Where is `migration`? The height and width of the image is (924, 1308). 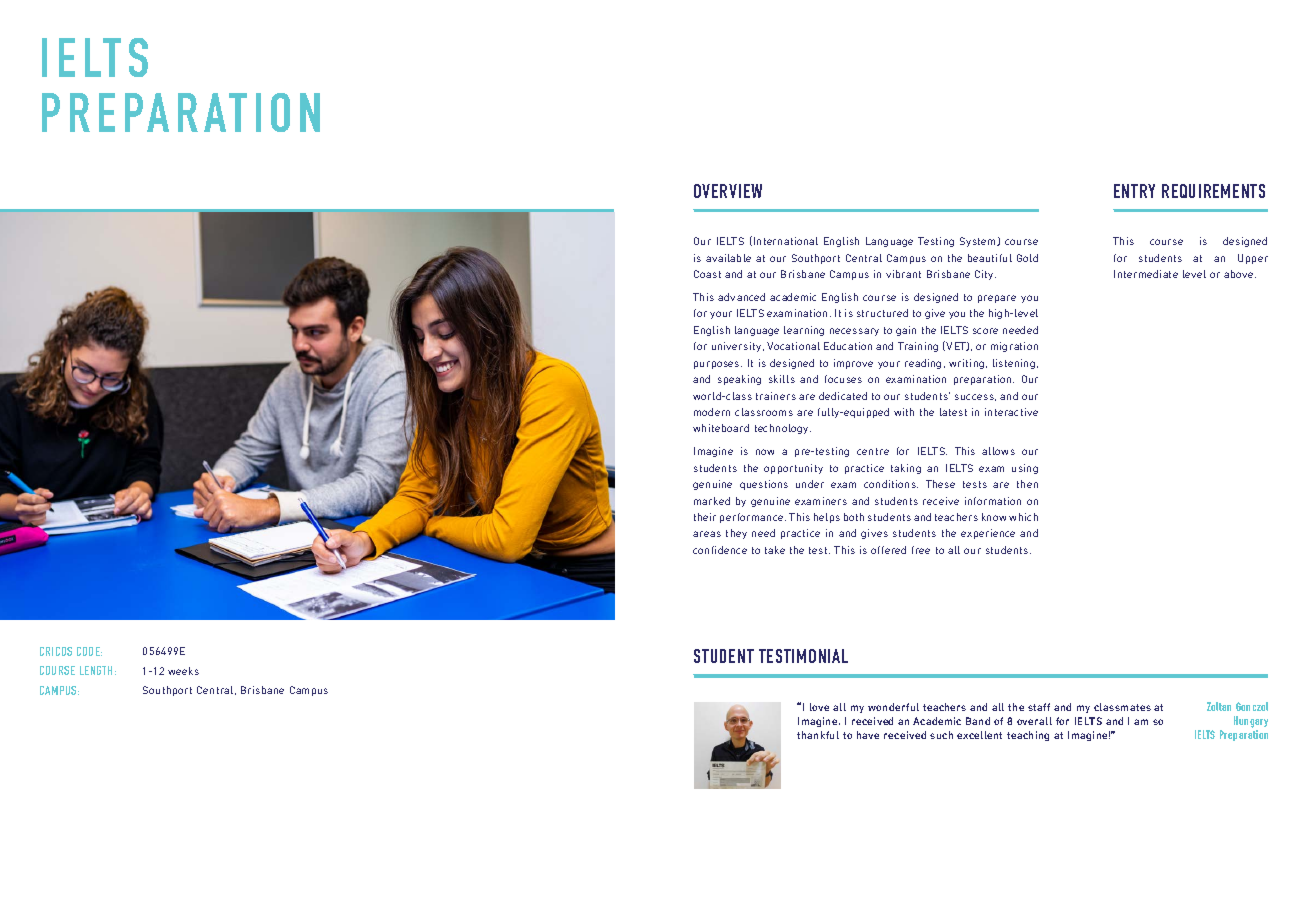
migration is located at coordinates (1014, 347).
